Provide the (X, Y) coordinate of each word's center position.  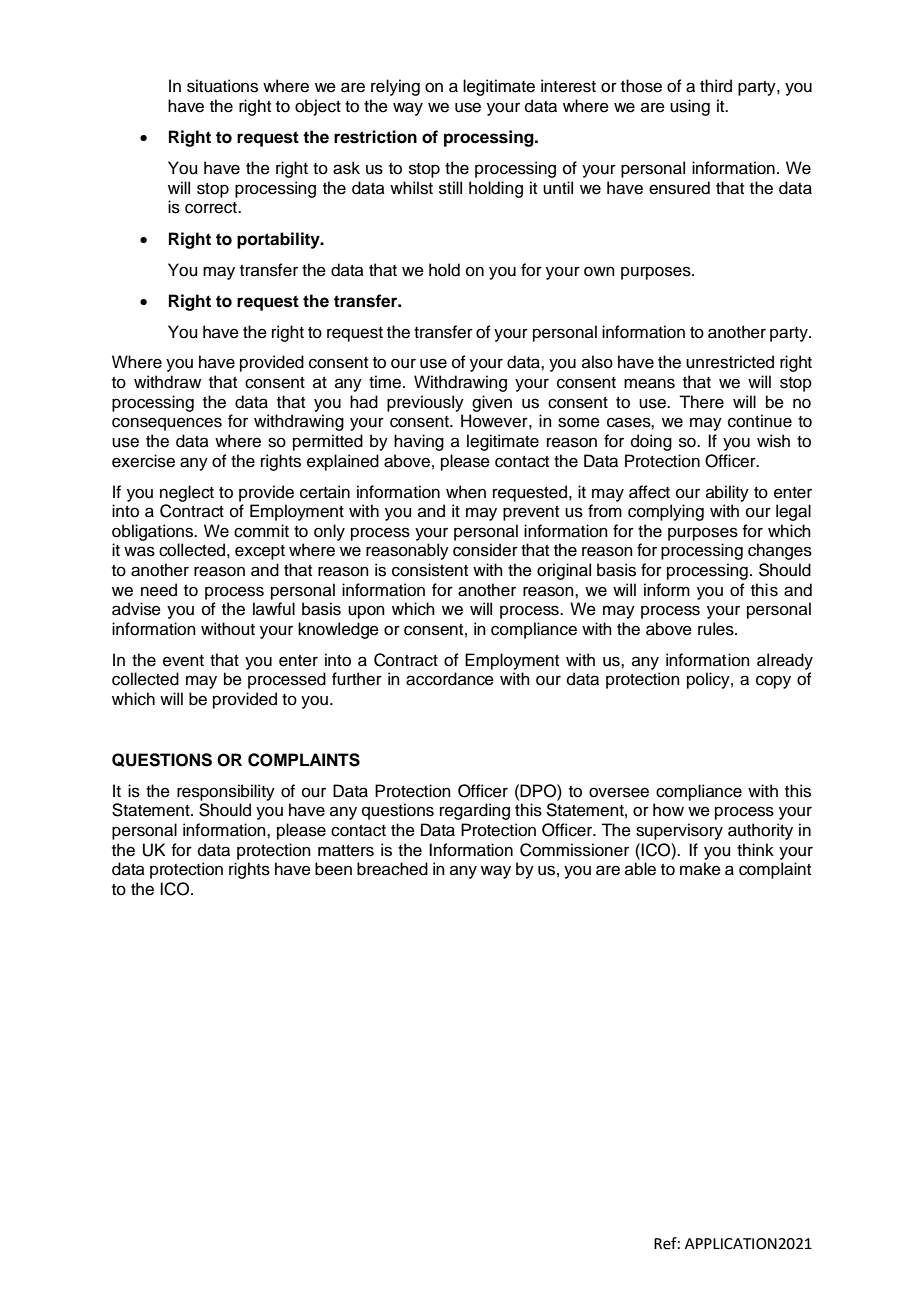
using (690, 107)
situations (222, 86)
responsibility (226, 792)
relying (395, 87)
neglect (187, 493)
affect (649, 492)
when (466, 492)
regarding (475, 811)
